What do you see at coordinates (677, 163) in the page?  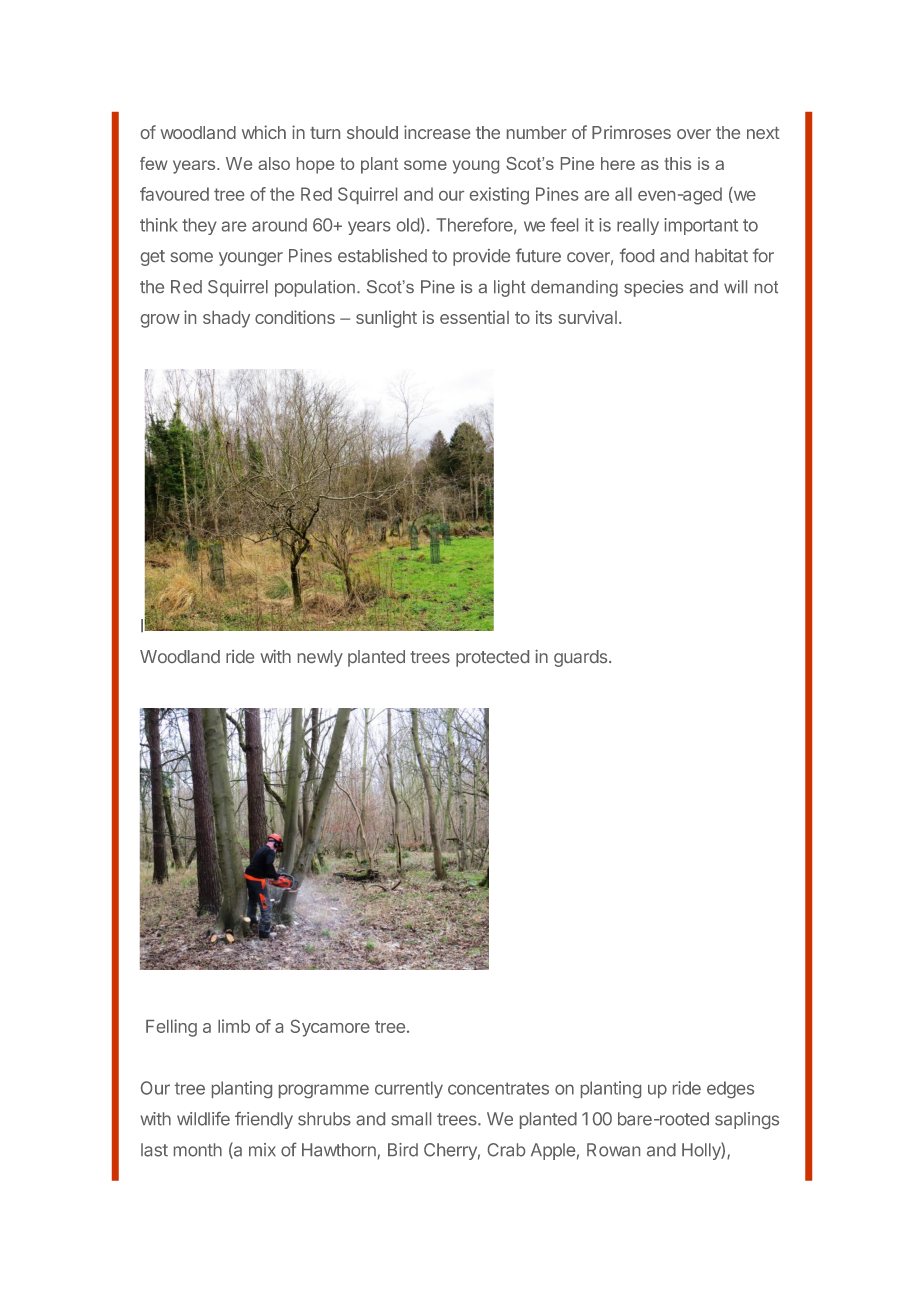 I see `this` at bounding box center [677, 163].
